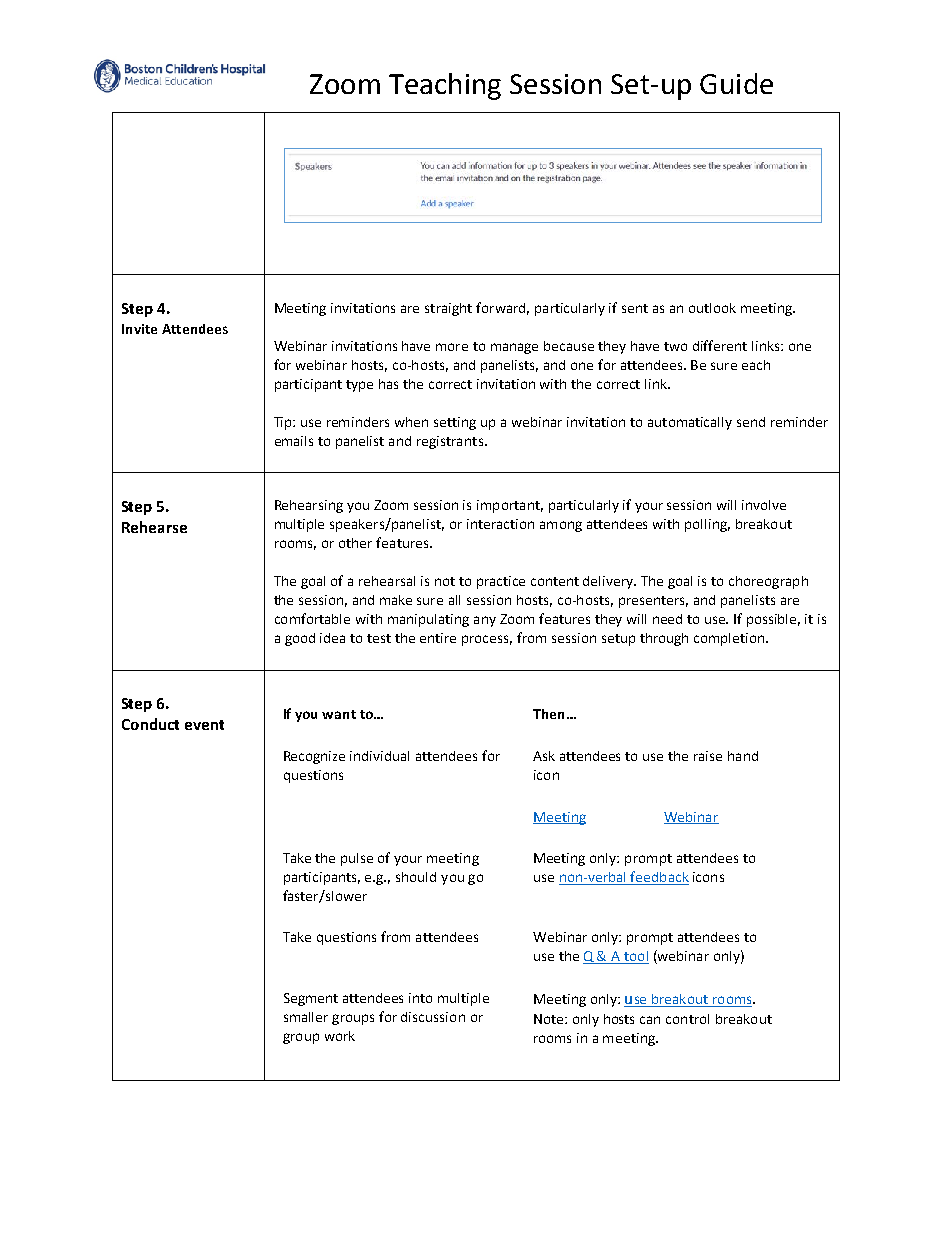  Describe the element at coordinates (204, 725) in the image. I see `event` at that location.
